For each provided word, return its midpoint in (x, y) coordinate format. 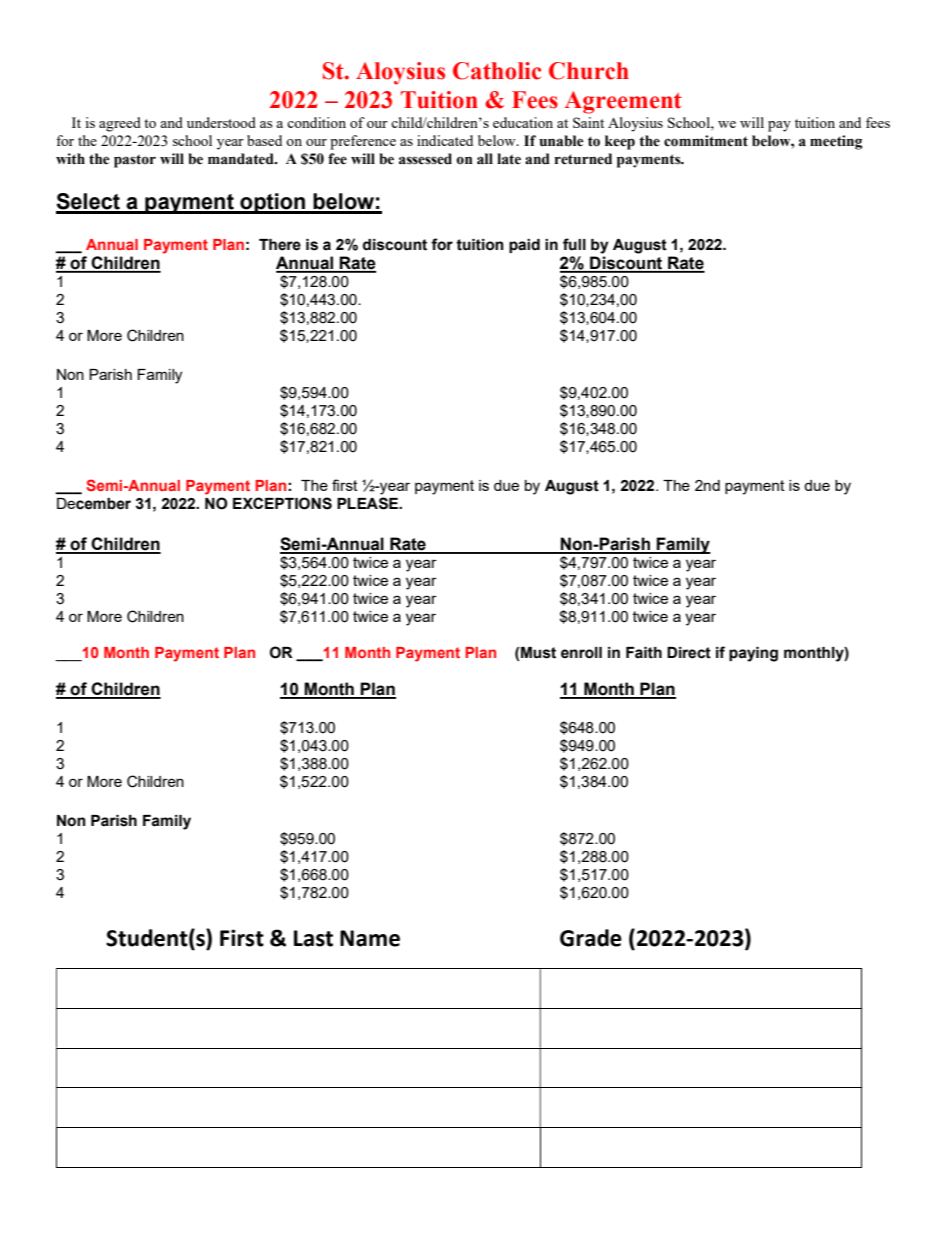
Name (370, 938)
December (94, 504)
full (574, 244)
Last (313, 938)
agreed (120, 124)
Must (538, 653)
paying (753, 654)
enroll (581, 653)
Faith (644, 653)
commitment (706, 141)
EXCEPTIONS (282, 503)
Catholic (497, 71)
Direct (689, 653)
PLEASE (369, 503)
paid (524, 246)
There (280, 245)
